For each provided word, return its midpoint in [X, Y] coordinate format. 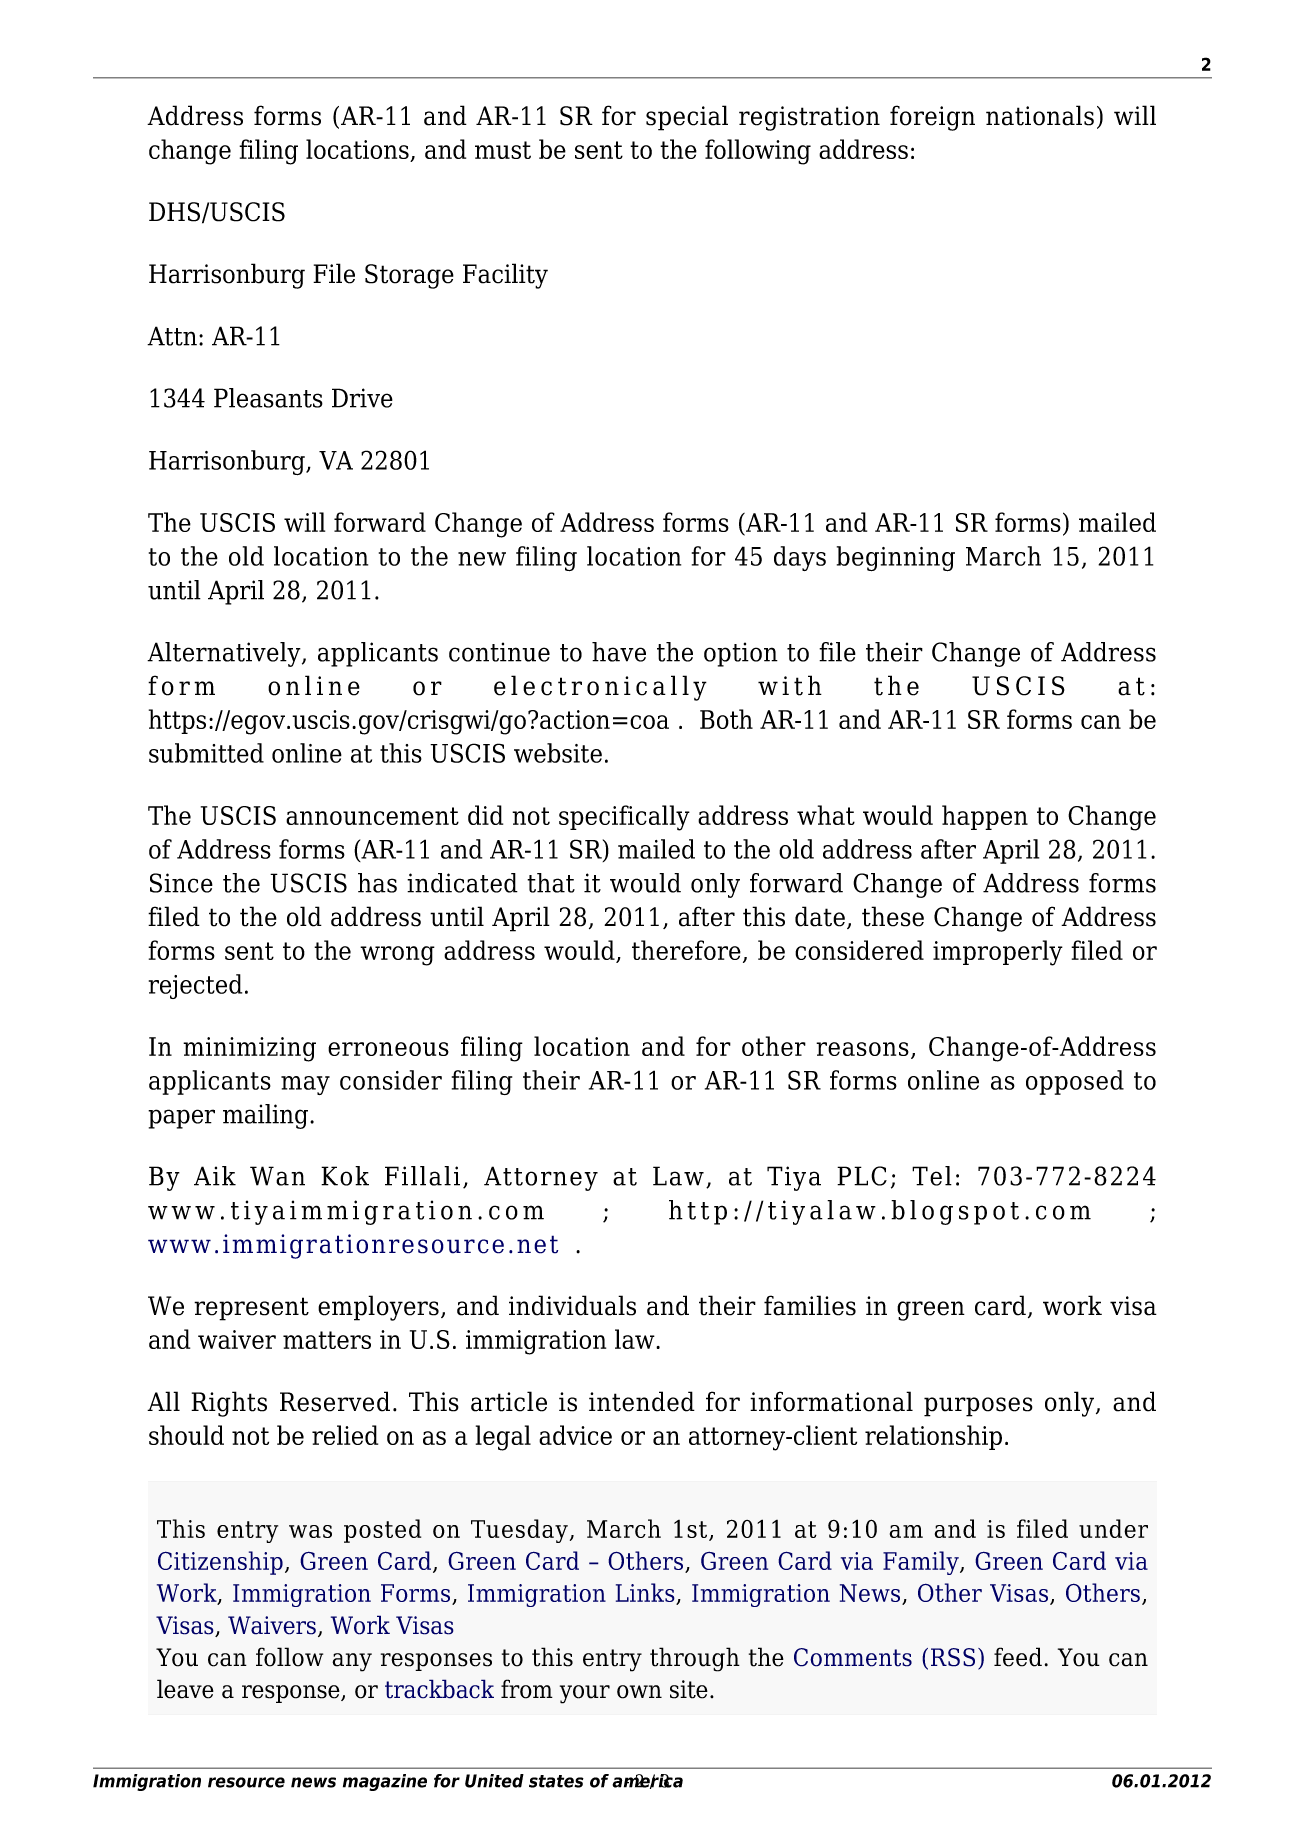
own [639, 1692]
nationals [1040, 115]
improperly [998, 953]
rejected [195, 986]
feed [1018, 1657]
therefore [686, 950]
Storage [409, 276]
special [687, 118]
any [352, 1662]
